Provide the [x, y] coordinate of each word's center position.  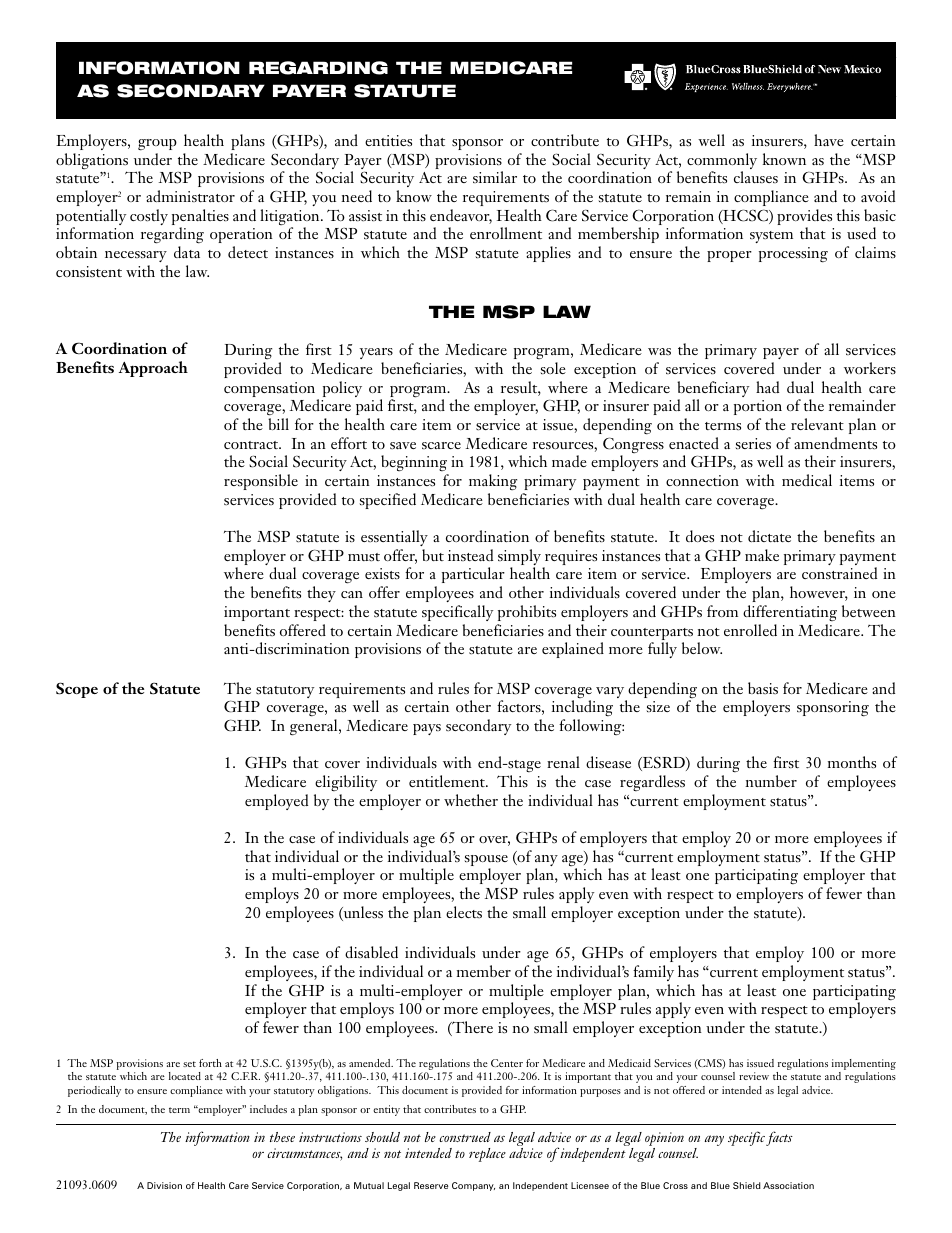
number [771, 781]
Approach [153, 369]
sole [553, 368]
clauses [756, 177]
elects [464, 912]
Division [164, 1185]
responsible [261, 482]
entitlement [448, 781]
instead [470, 555]
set [189, 1064]
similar [495, 177]
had [767, 387]
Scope [77, 690]
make [762, 555]
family [653, 973]
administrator [190, 196]
